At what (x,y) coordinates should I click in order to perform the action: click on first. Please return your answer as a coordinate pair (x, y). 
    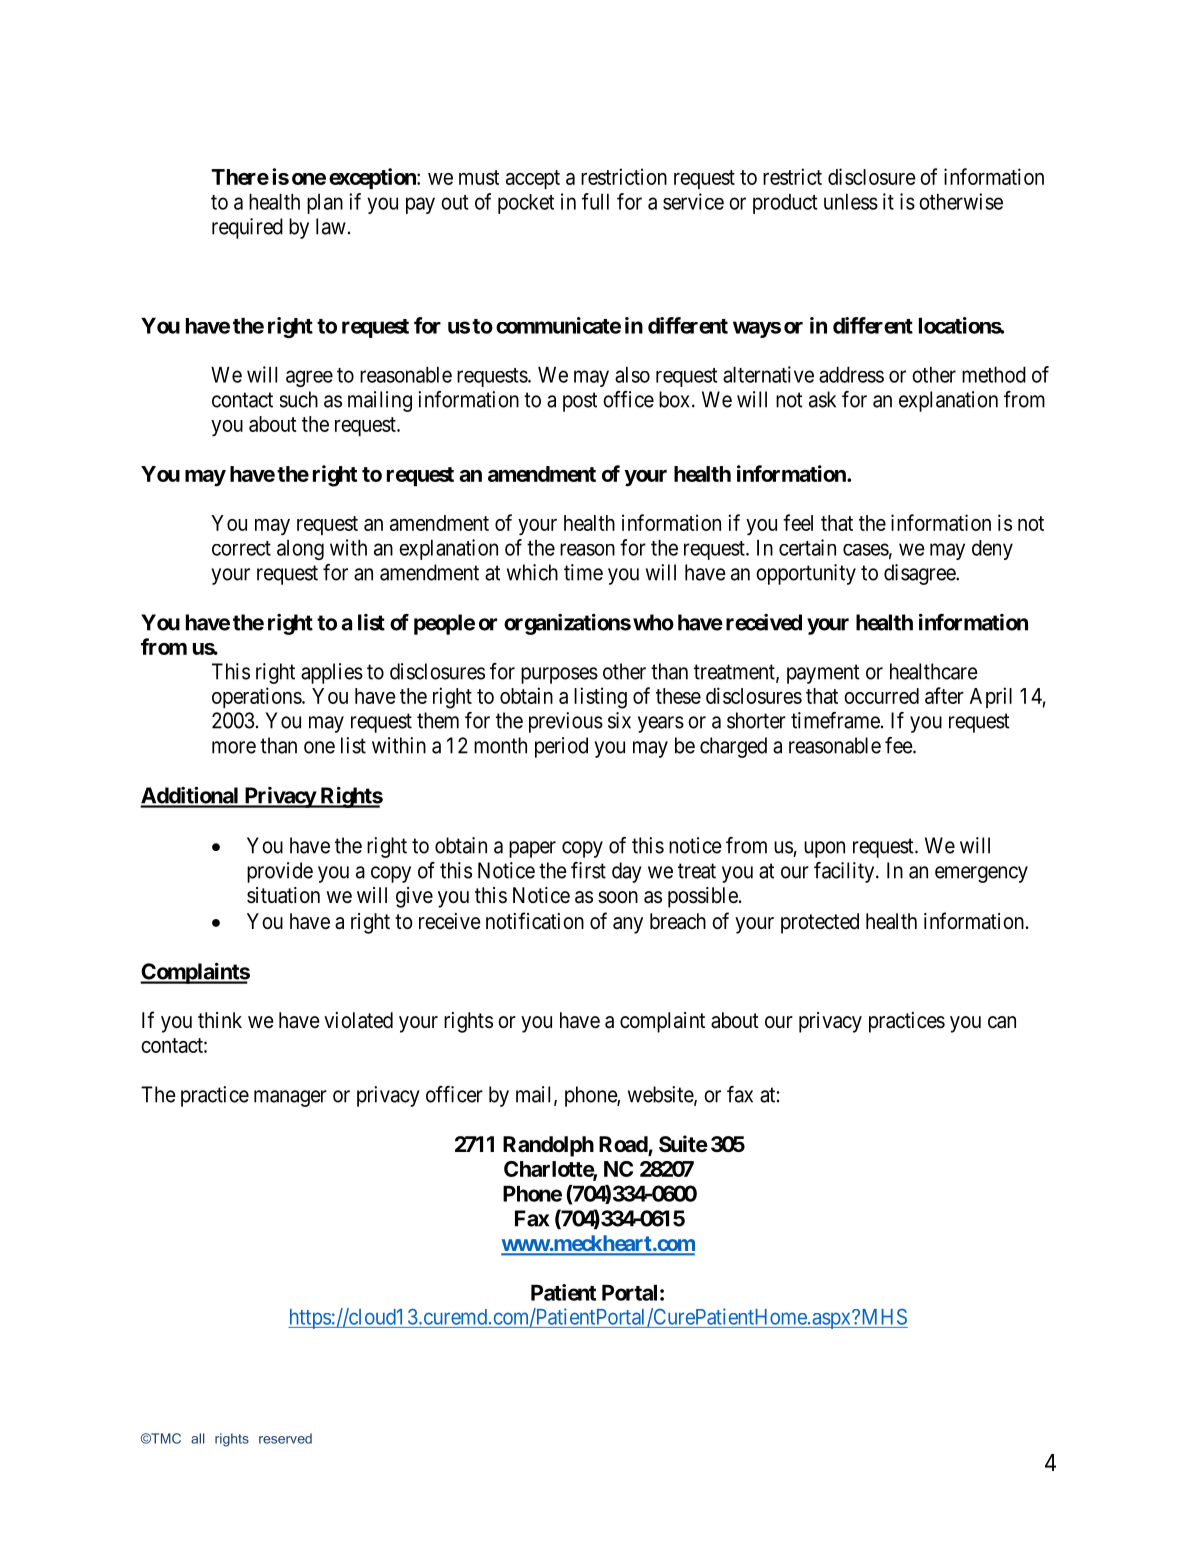
    Looking at the image, I should click on (588, 870).
